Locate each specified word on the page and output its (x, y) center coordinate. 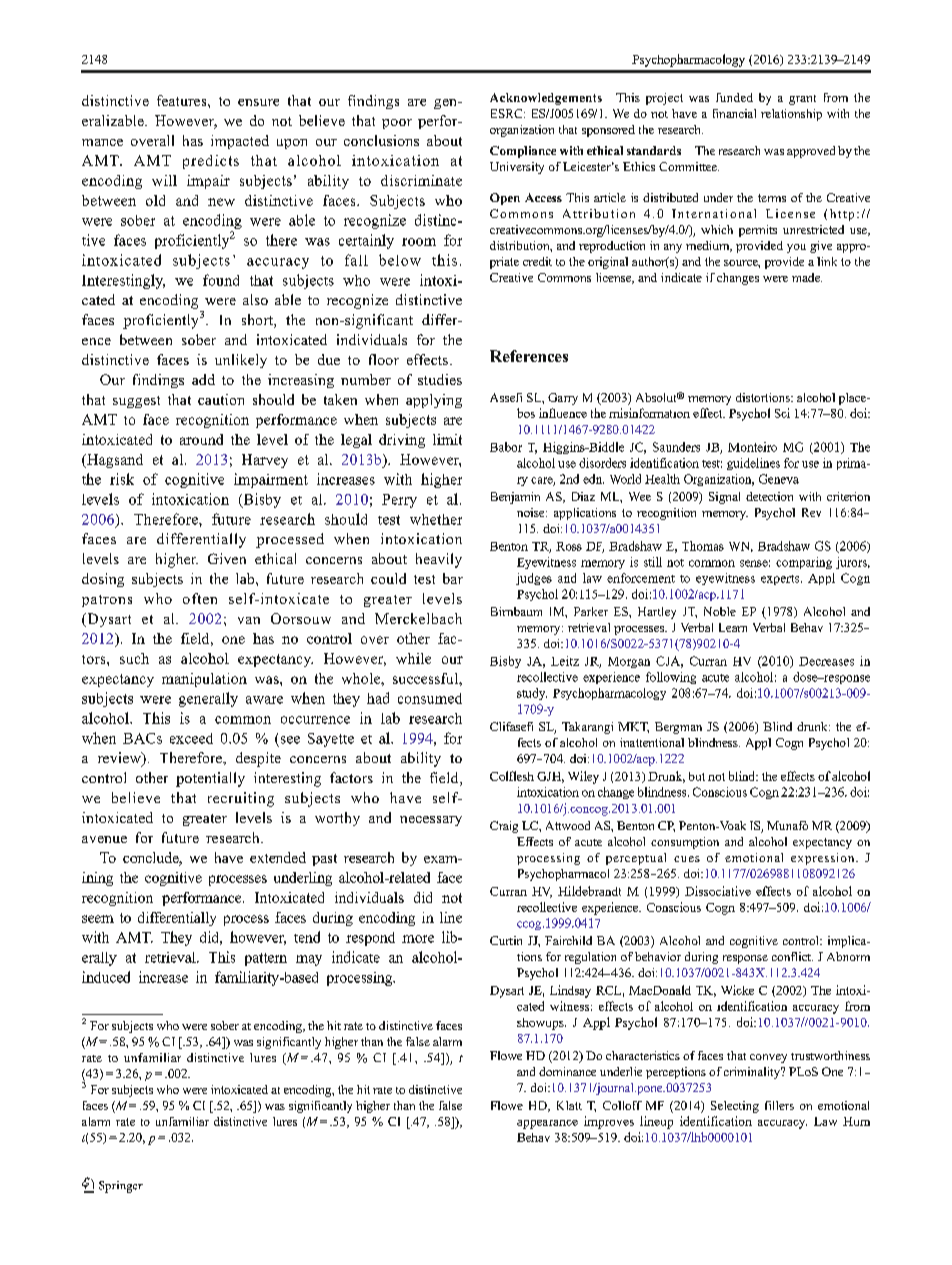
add (203, 379)
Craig (504, 827)
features (183, 100)
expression (824, 859)
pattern (266, 959)
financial (734, 113)
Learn (733, 627)
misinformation (649, 413)
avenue (104, 839)
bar (453, 578)
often (200, 598)
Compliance (523, 152)
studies (440, 379)
